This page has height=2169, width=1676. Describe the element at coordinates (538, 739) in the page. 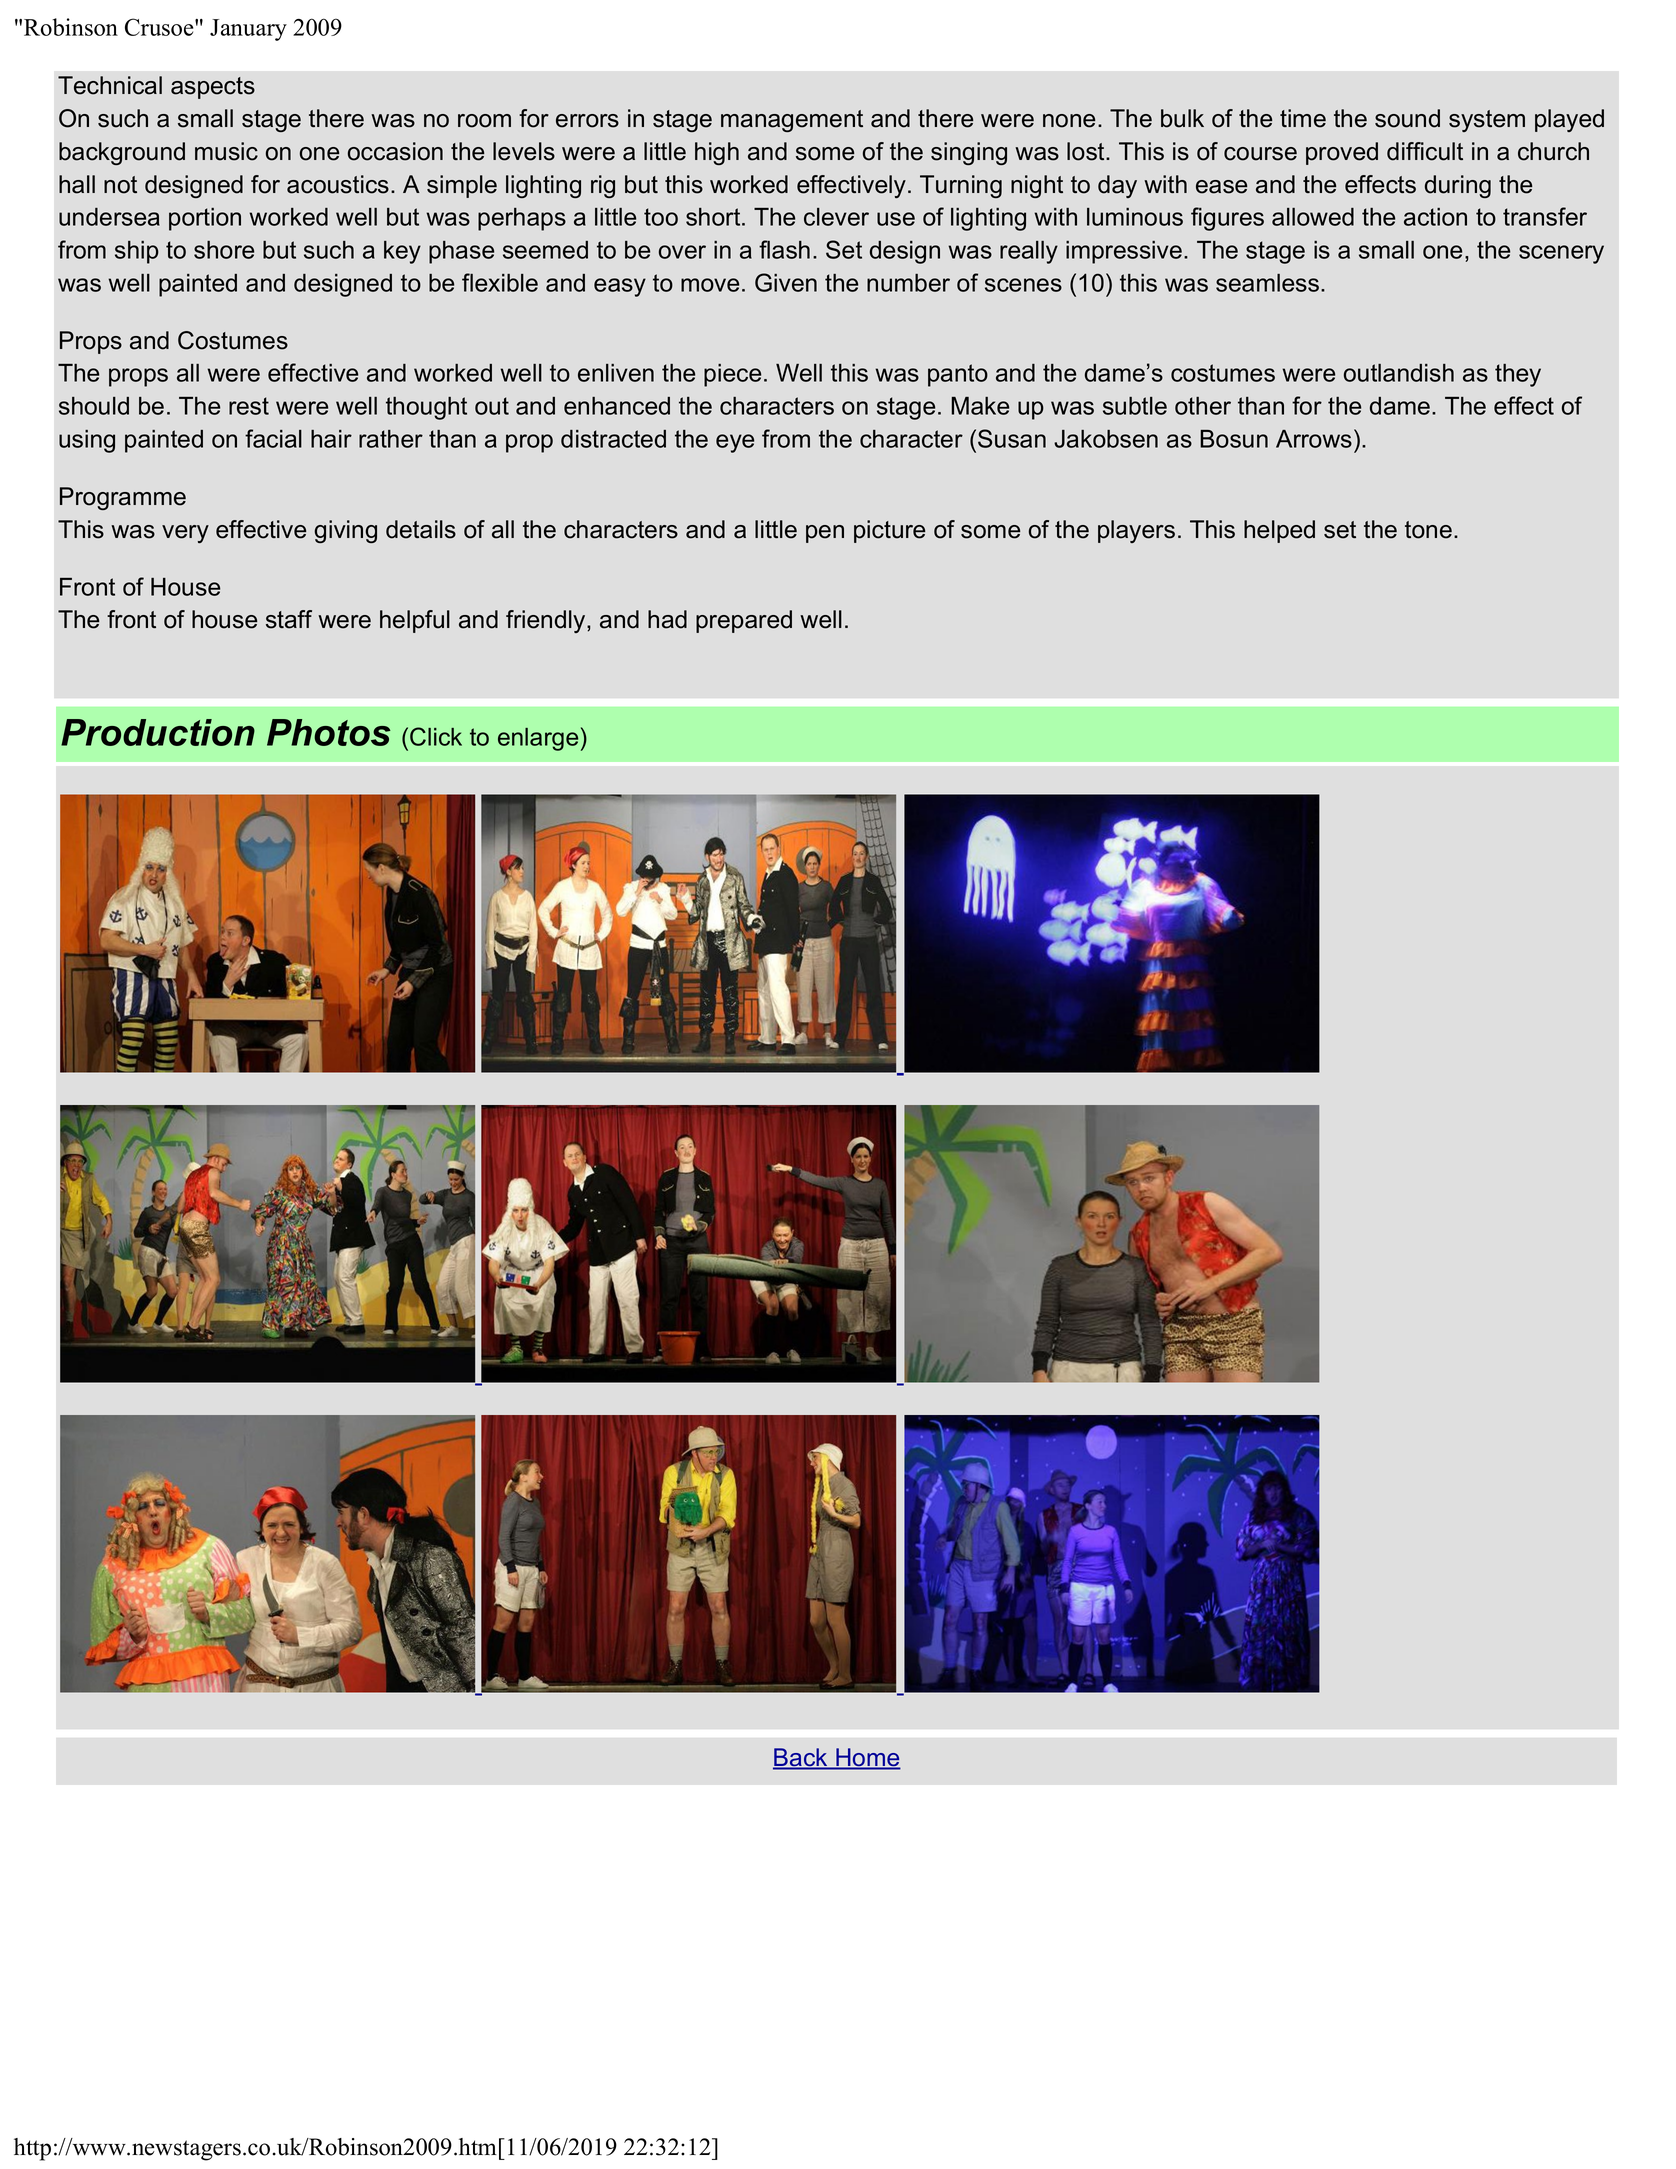

I see `enlarge` at that location.
